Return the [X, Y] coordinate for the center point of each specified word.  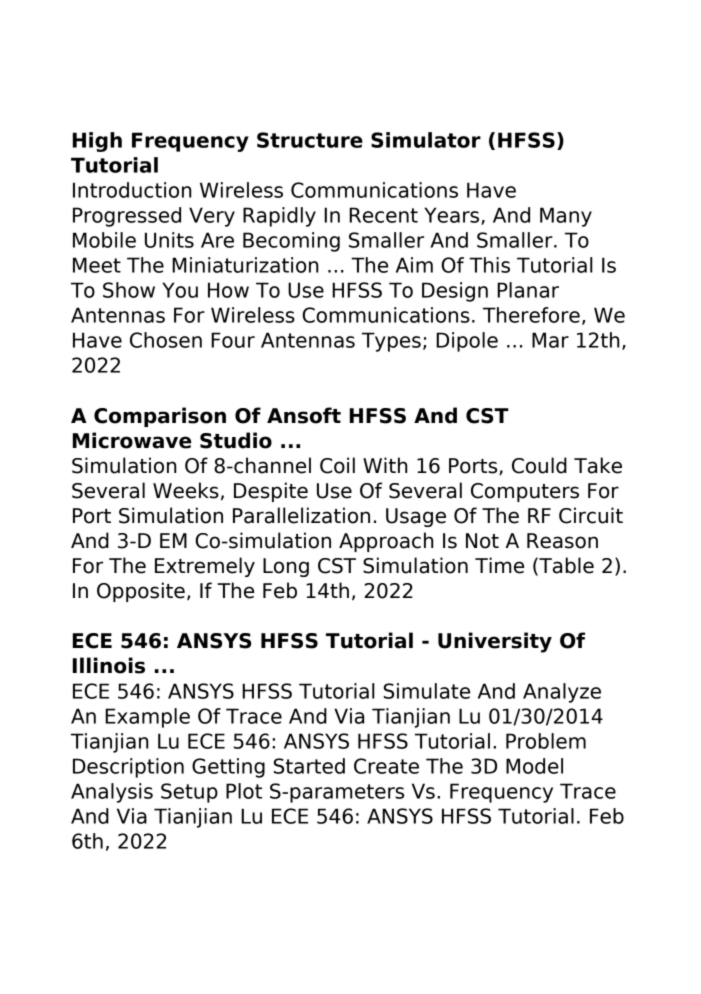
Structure [310, 140]
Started [309, 766]
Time [499, 565]
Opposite [141, 592]
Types [391, 342]
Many [566, 217]
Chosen [166, 340]
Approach [386, 542]
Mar [550, 340]
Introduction [132, 190]
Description [128, 768]
